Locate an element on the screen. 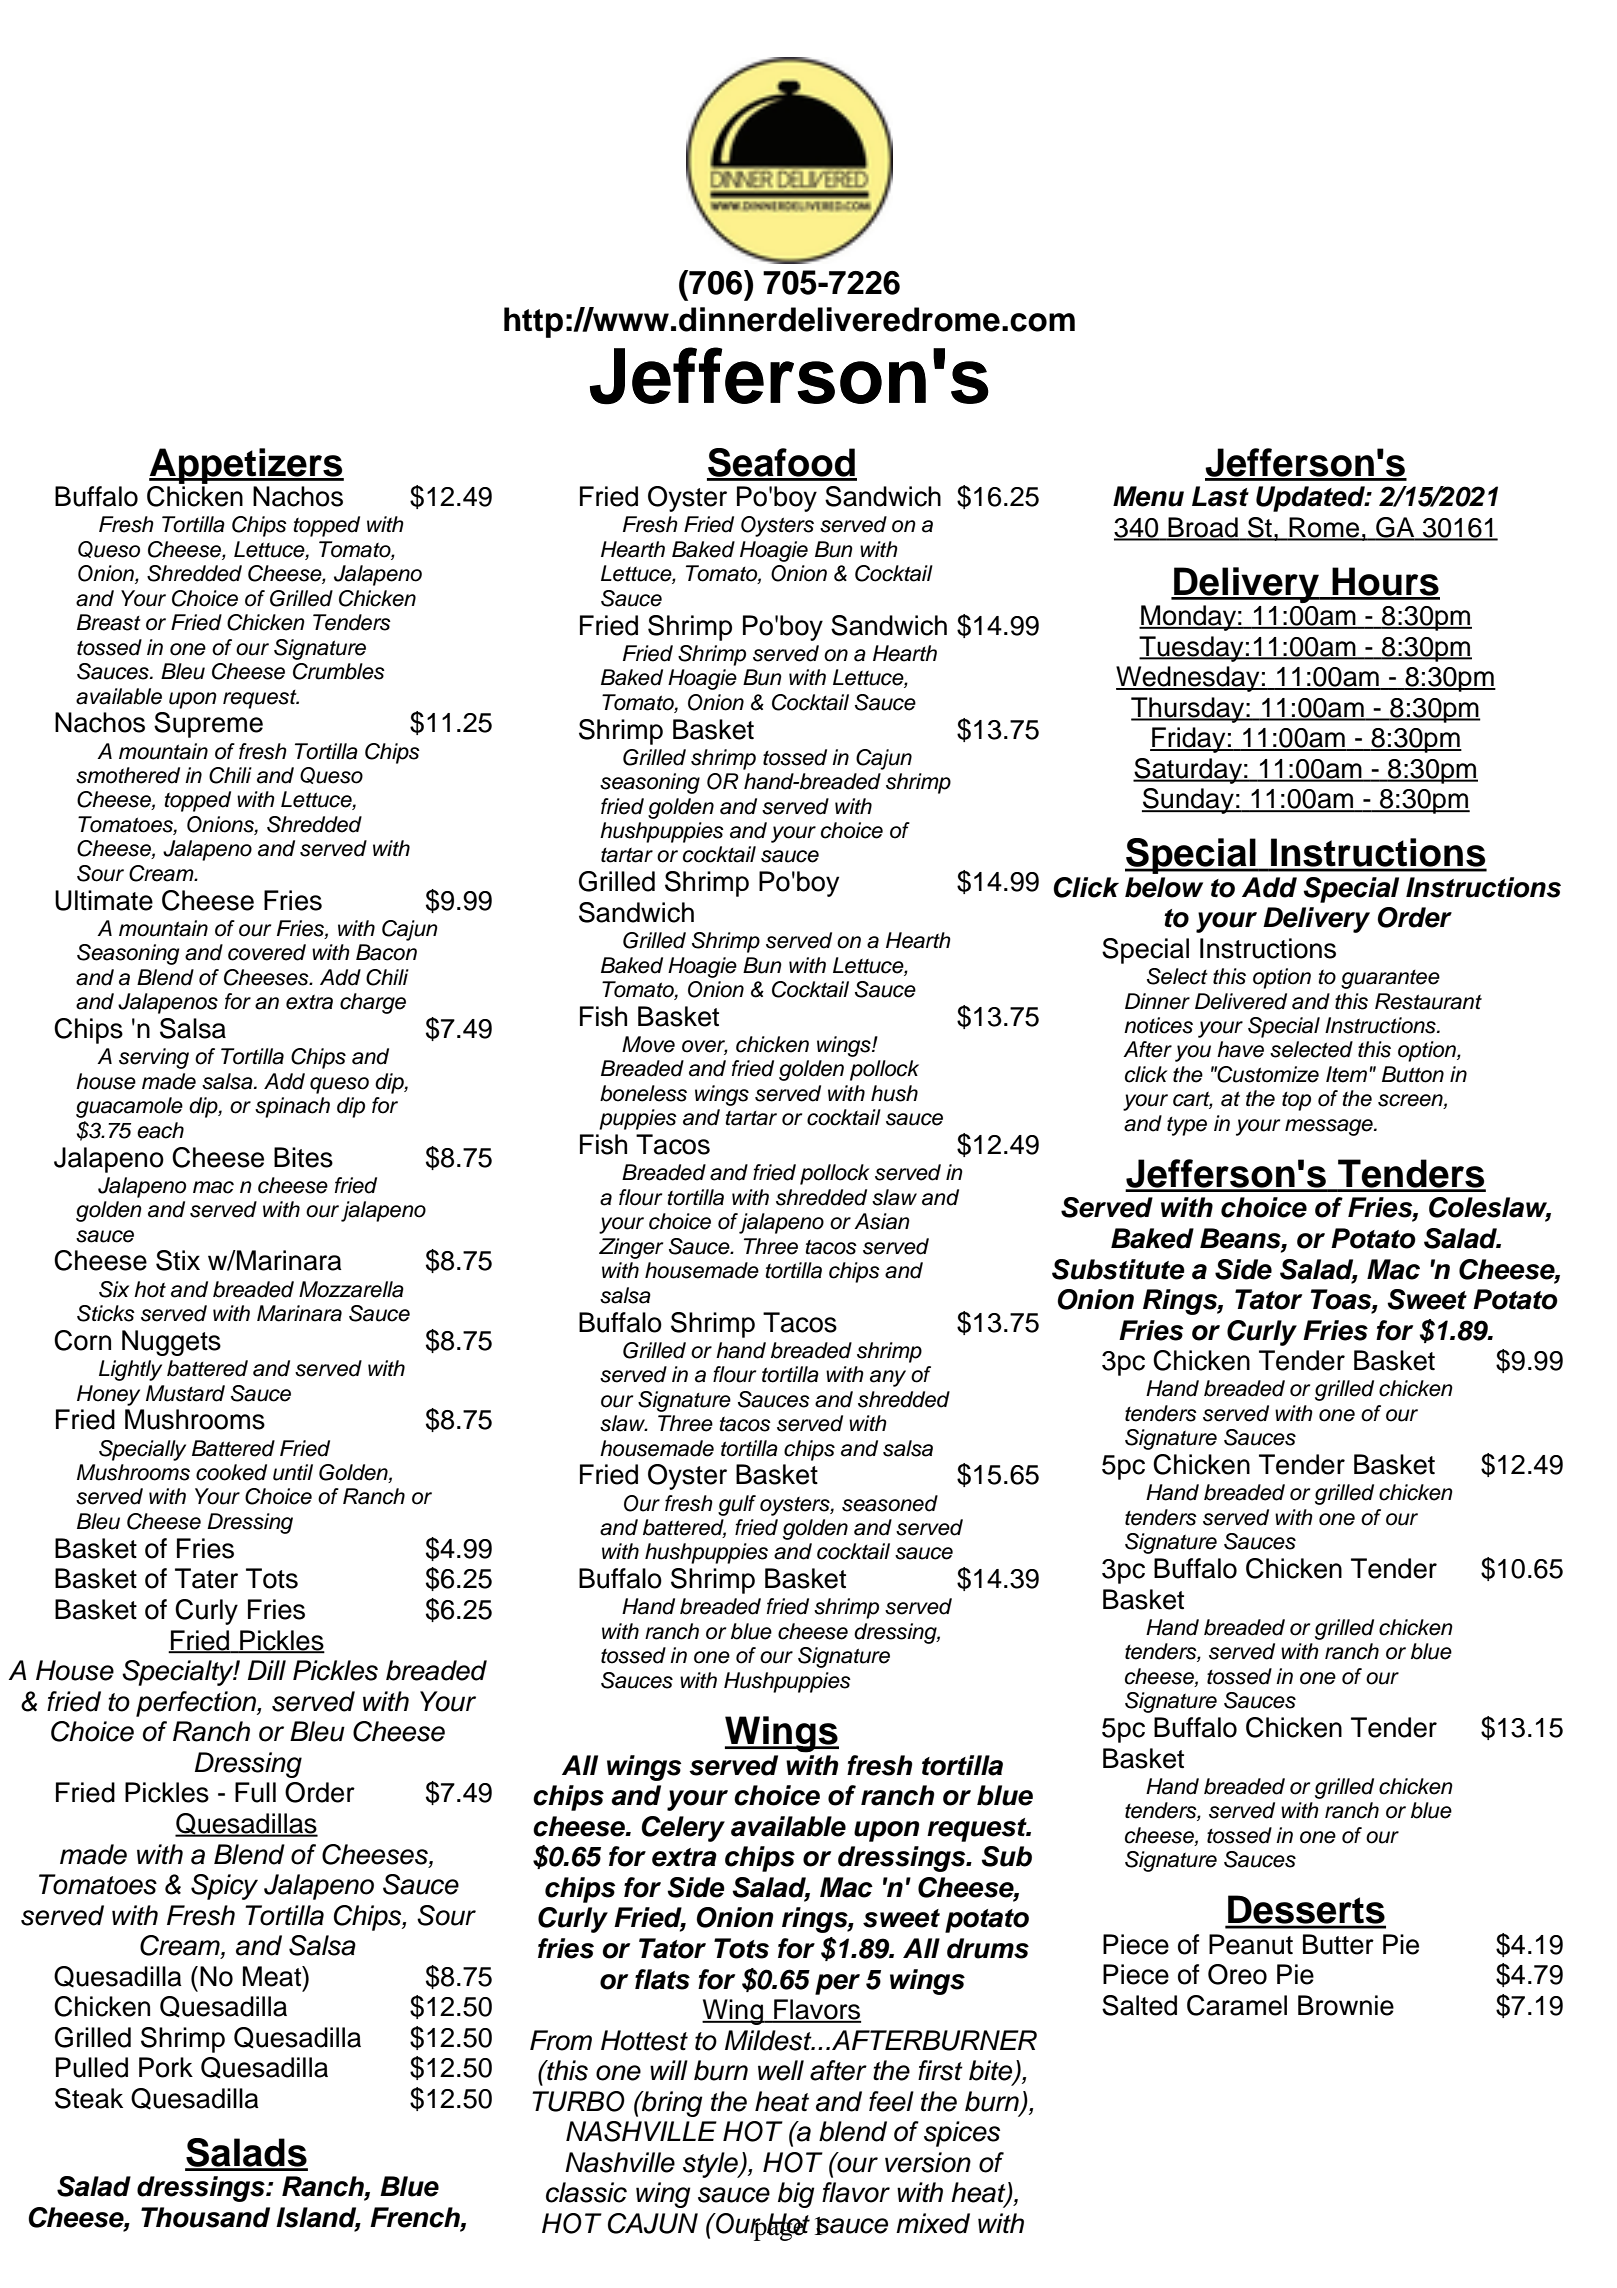 Image resolution: width=1617 pixels, height=2288 pixels. Oreo is located at coordinates (1237, 1974).
